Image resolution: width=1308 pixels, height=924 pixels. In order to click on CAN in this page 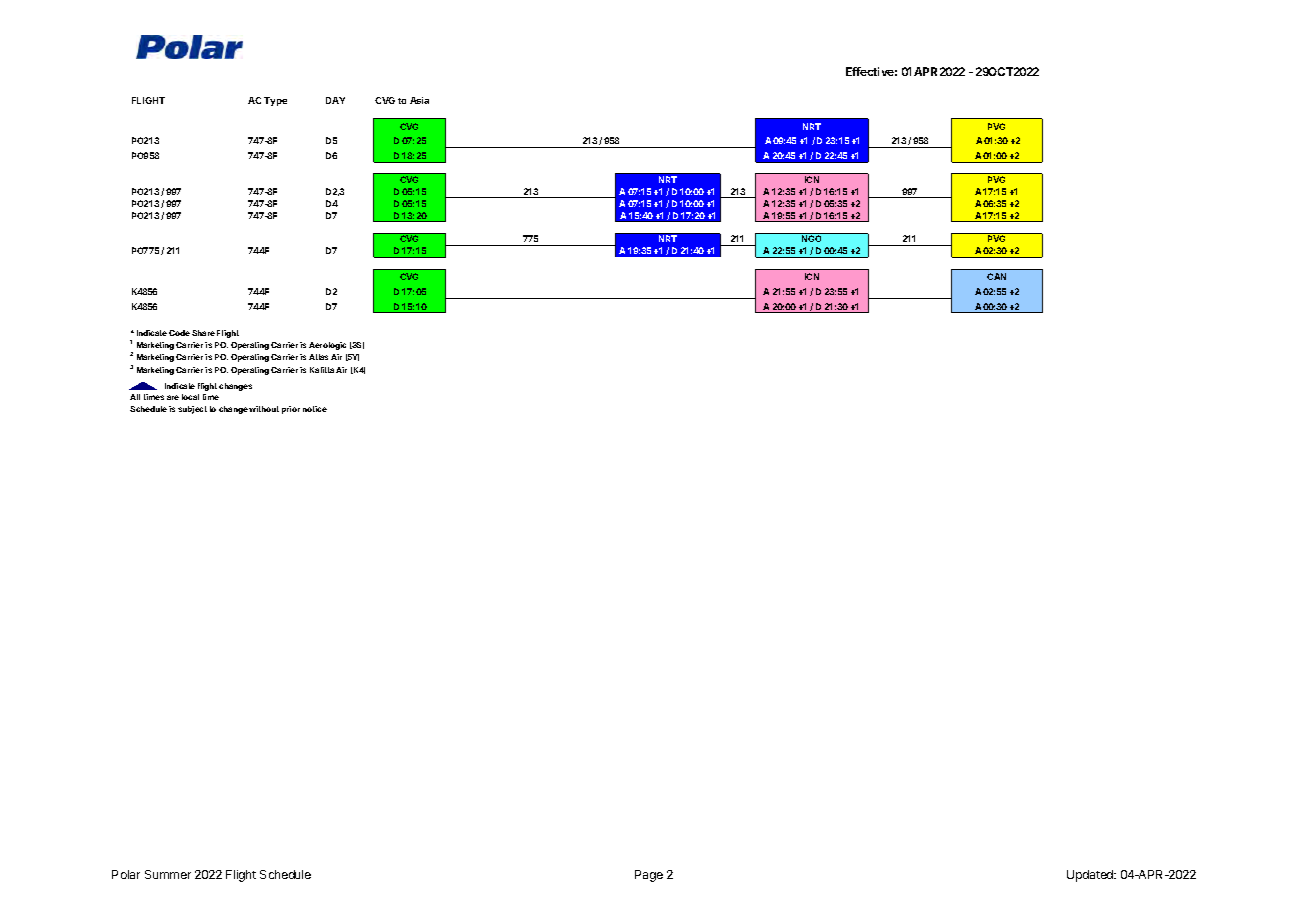, I will do `click(996, 276)`.
